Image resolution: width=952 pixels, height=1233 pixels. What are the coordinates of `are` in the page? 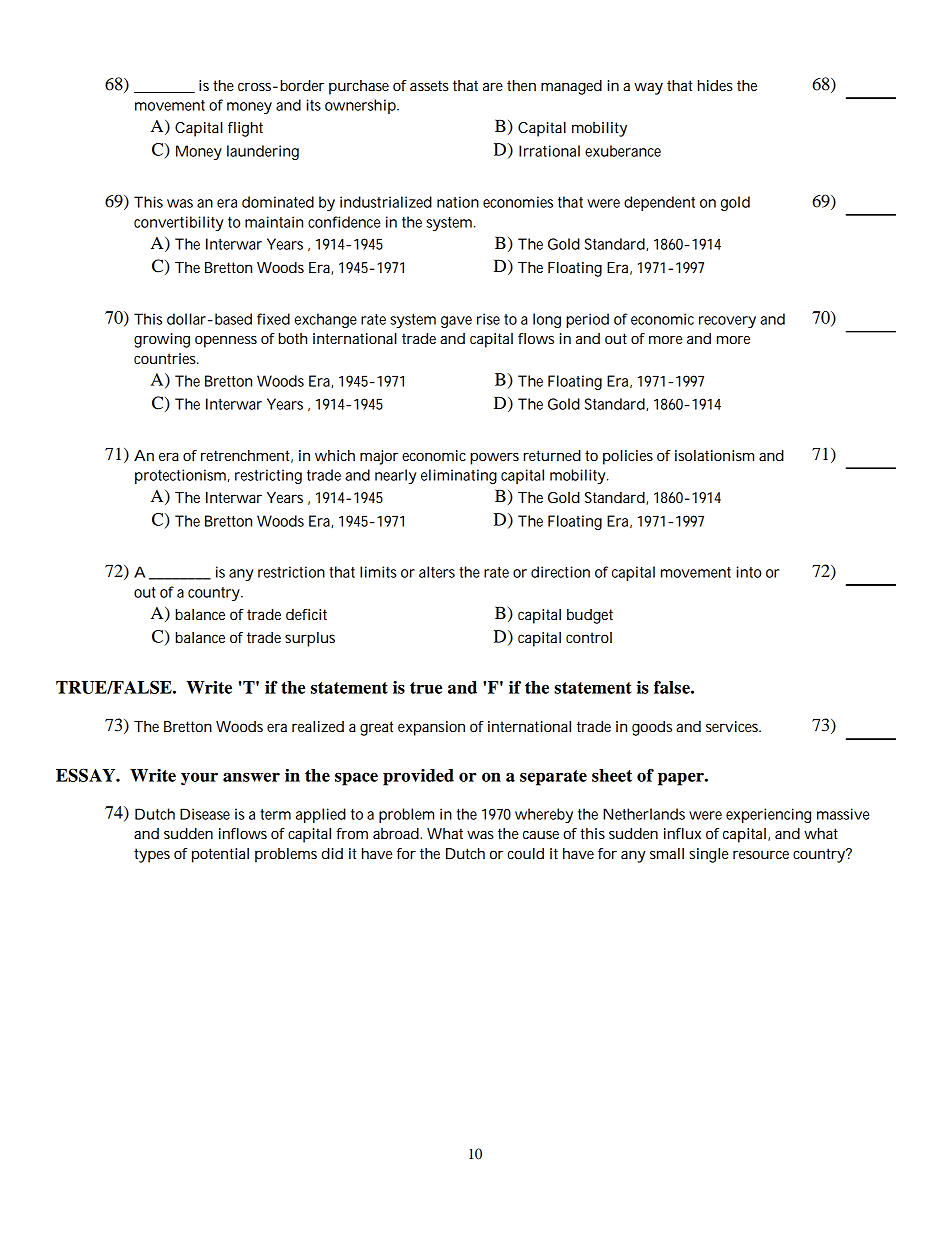 It's located at (493, 86).
